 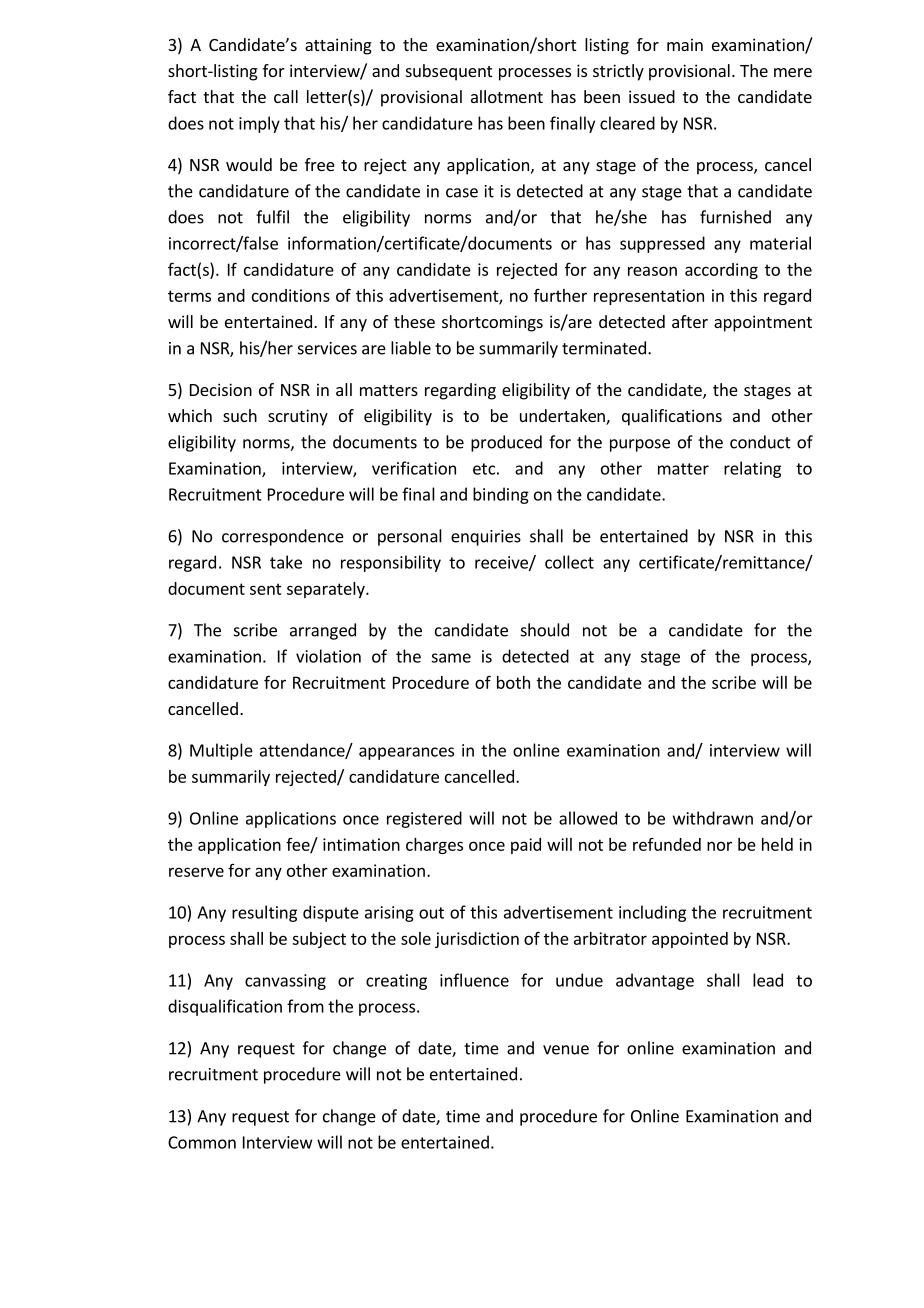 What do you see at coordinates (286, 96) in the document?
I see `call` at bounding box center [286, 96].
